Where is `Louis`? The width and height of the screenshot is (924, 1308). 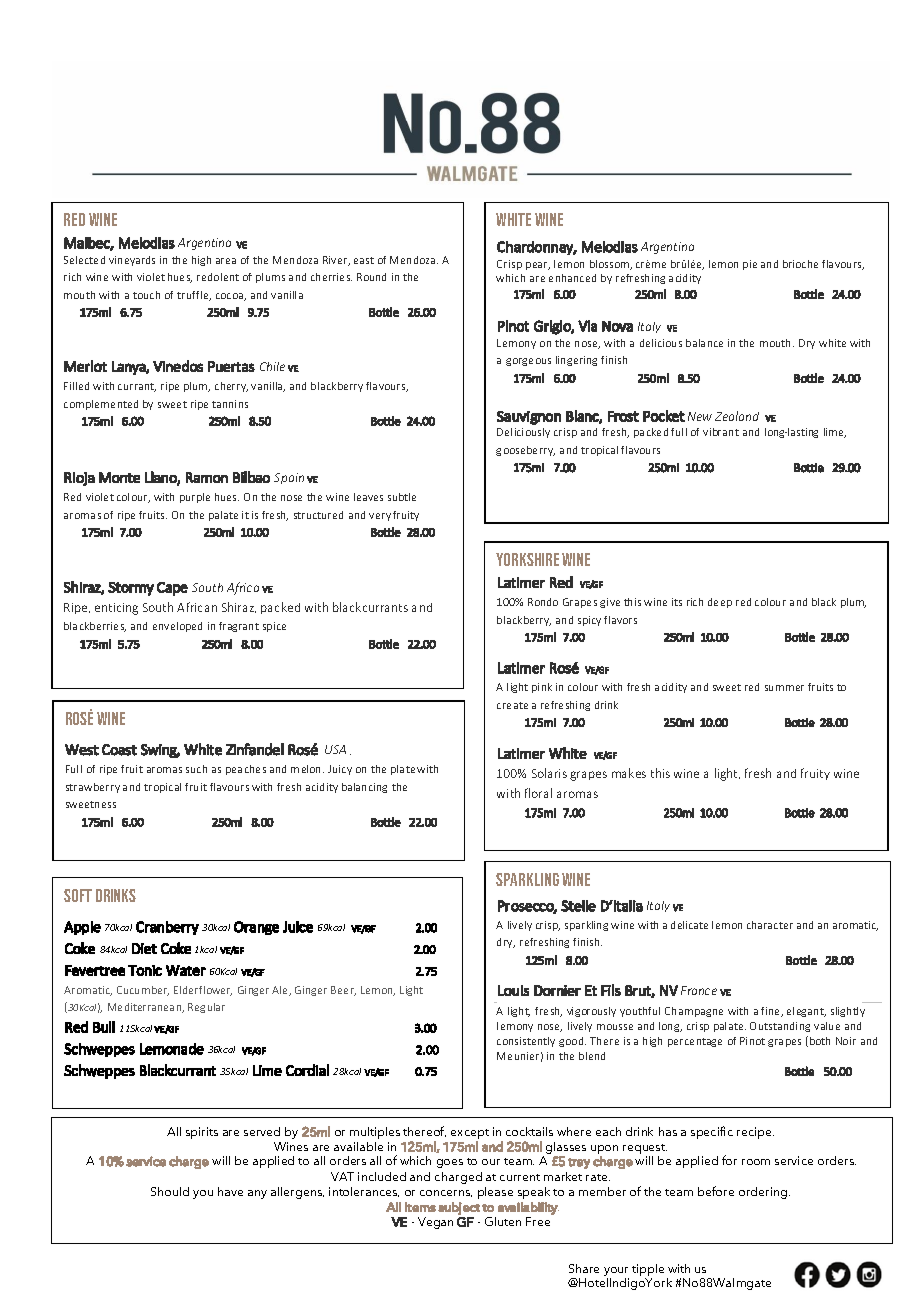 Louis is located at coordinates (513, 990).
